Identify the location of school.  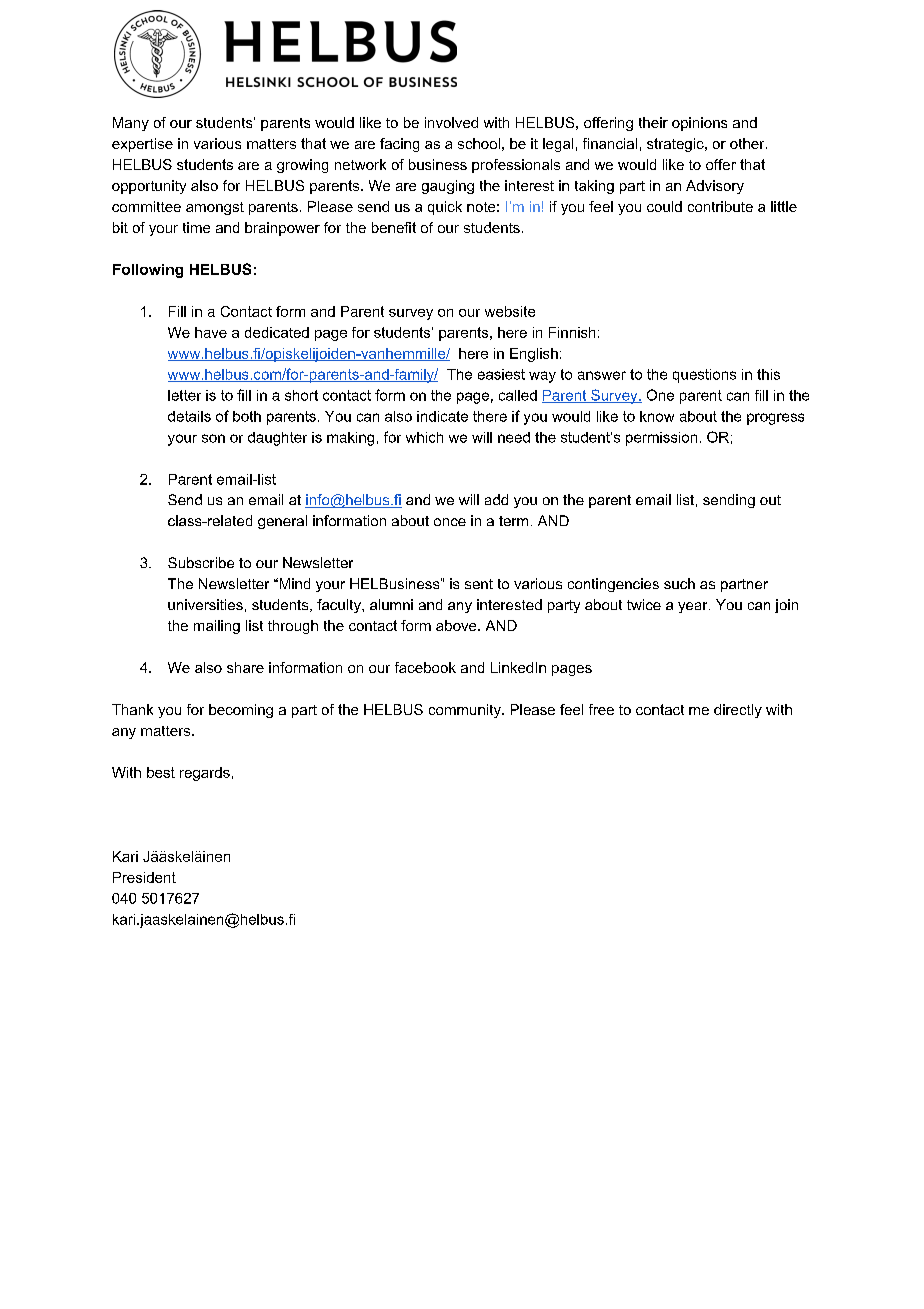
(479, 143).
